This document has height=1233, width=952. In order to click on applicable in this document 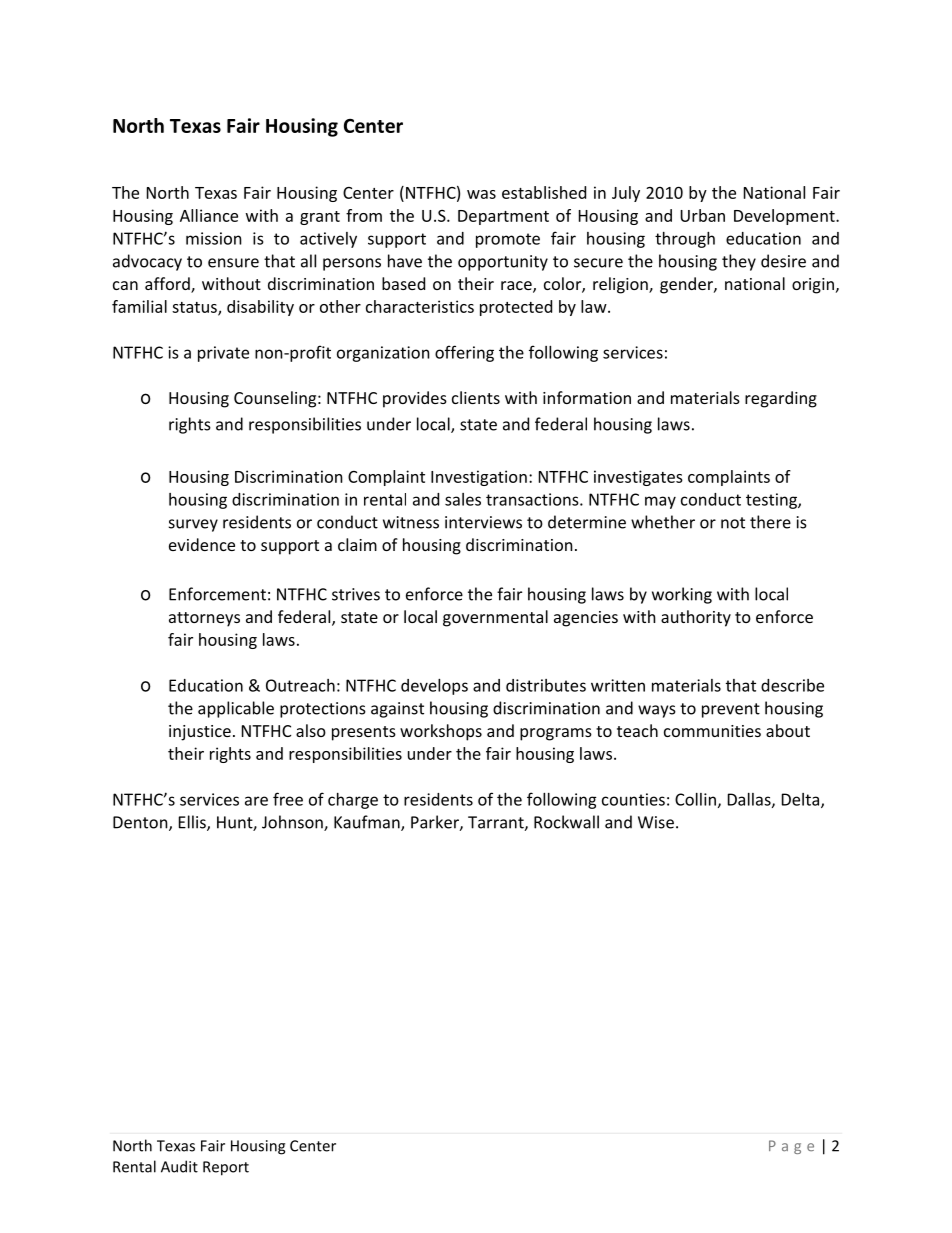, I will do `click(236, 709)`.
